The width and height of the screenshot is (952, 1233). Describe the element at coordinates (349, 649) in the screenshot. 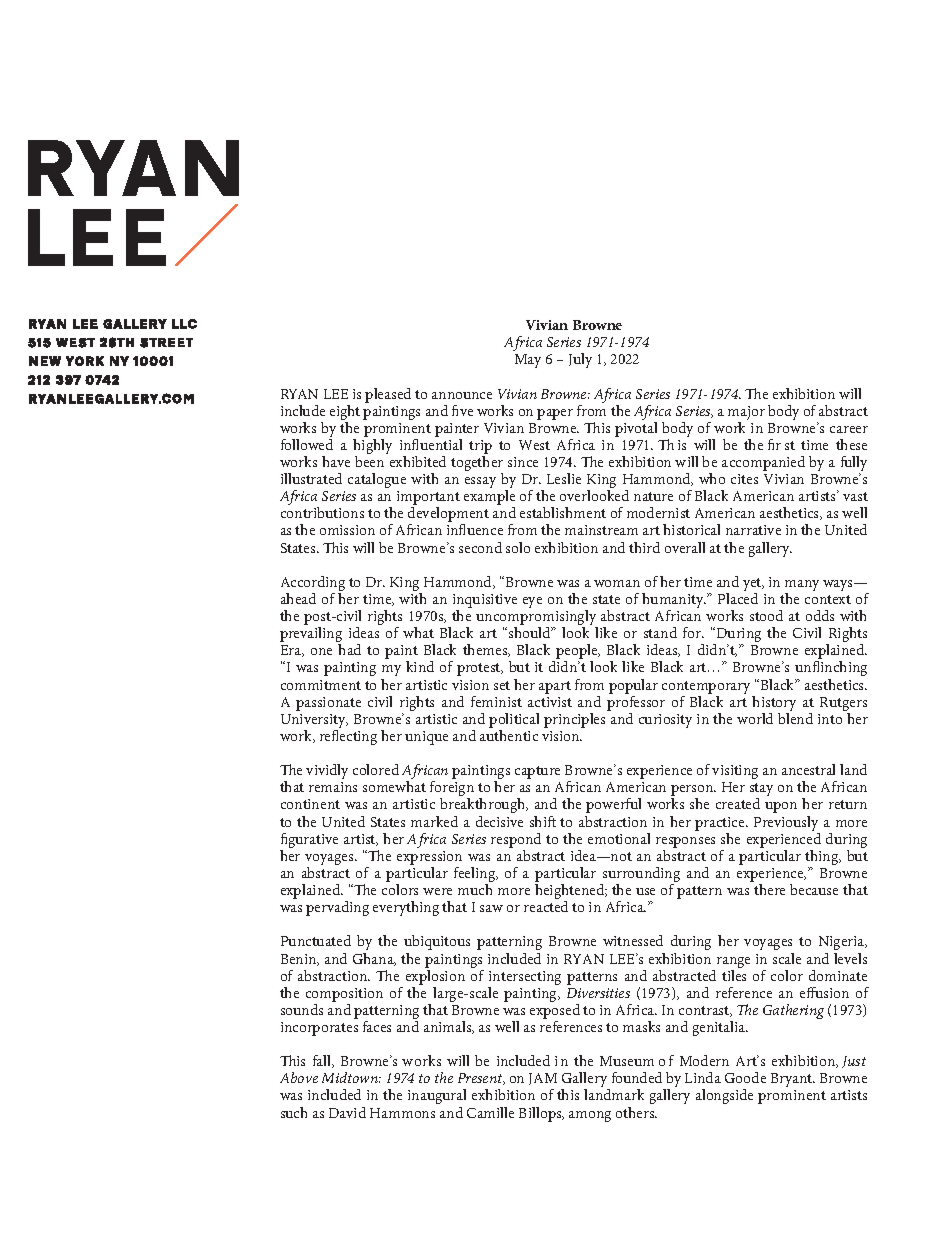

I see `had` at that location.
